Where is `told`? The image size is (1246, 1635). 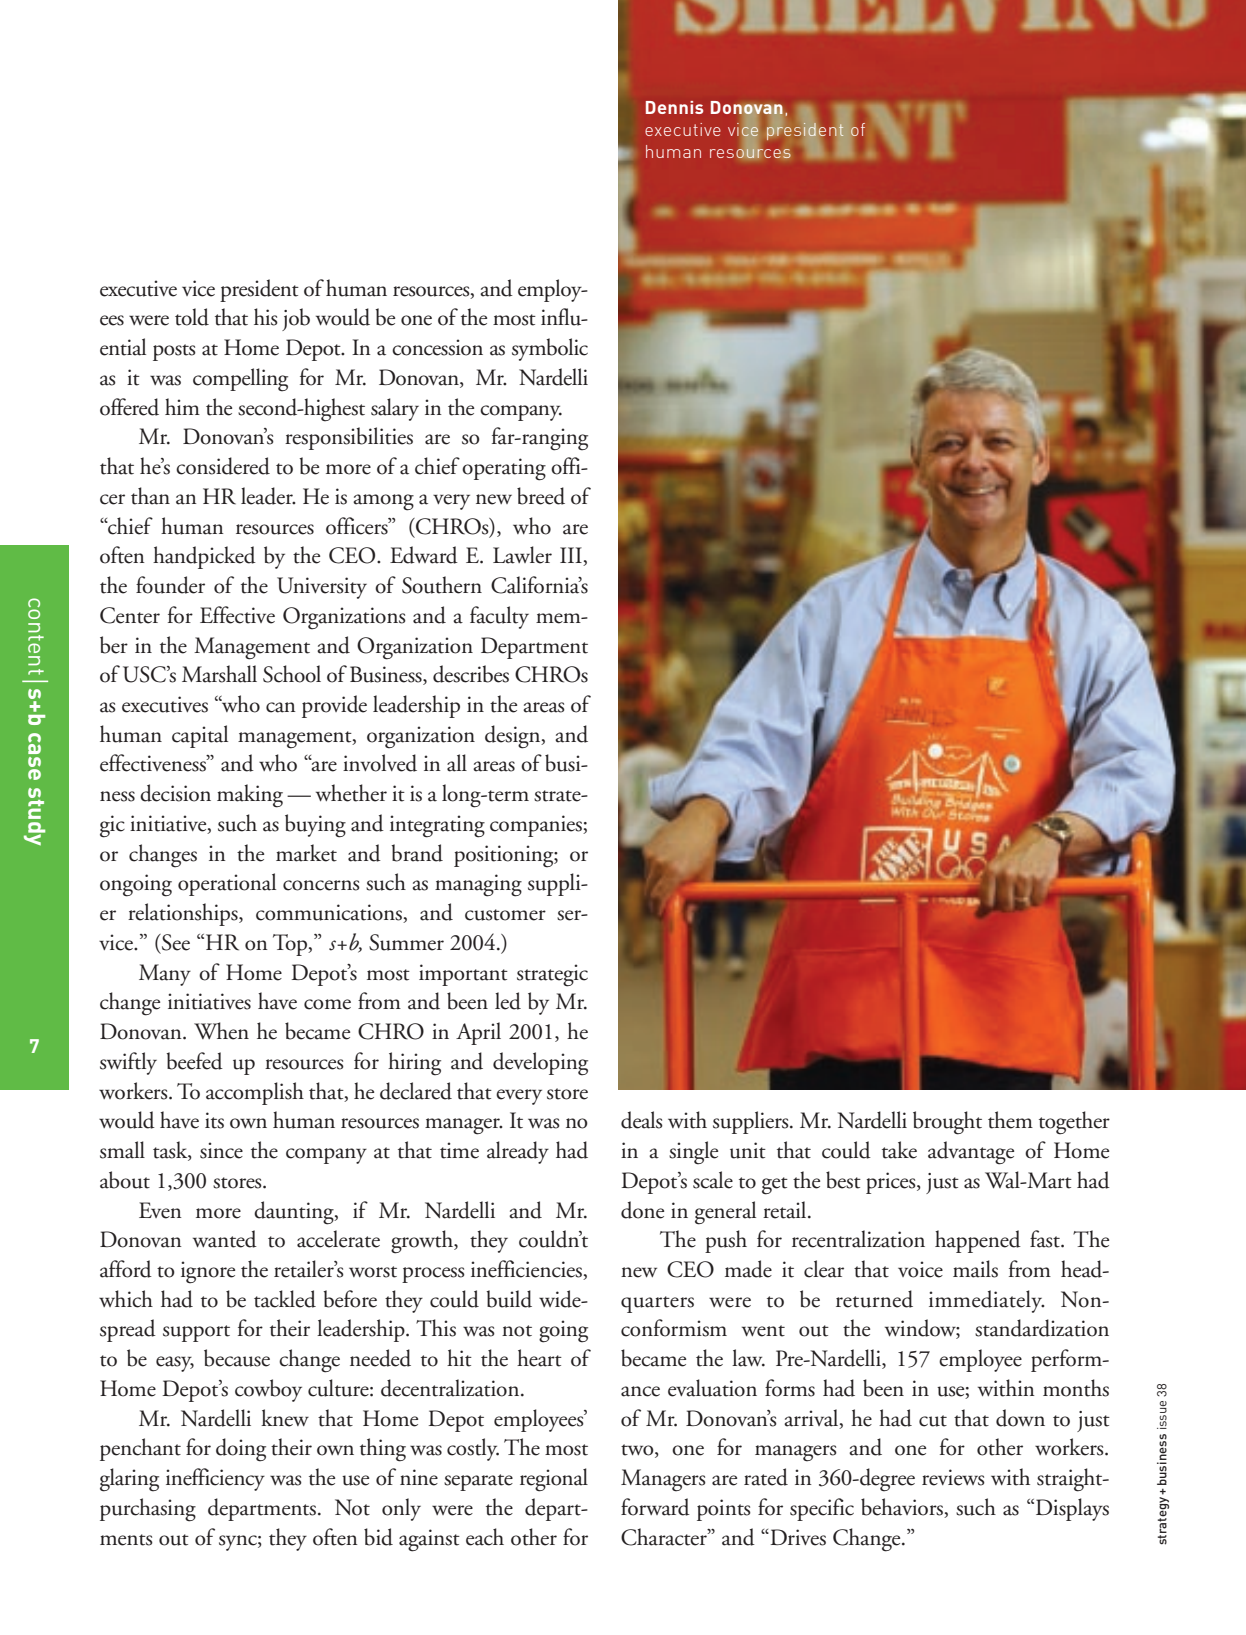 told is located at coordinates (192, 317).
